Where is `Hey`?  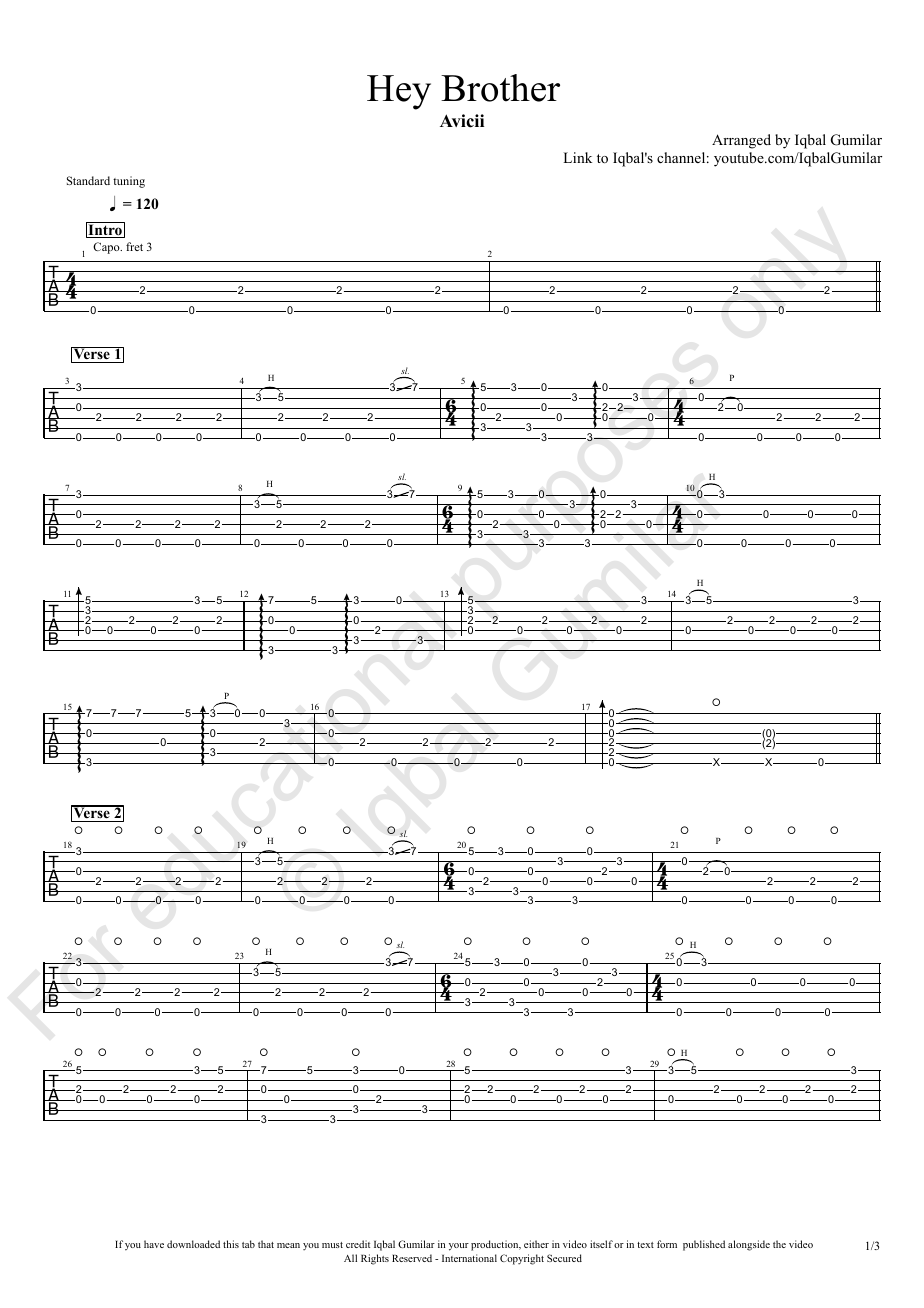
Hey is located at coordinates (399, 92).
